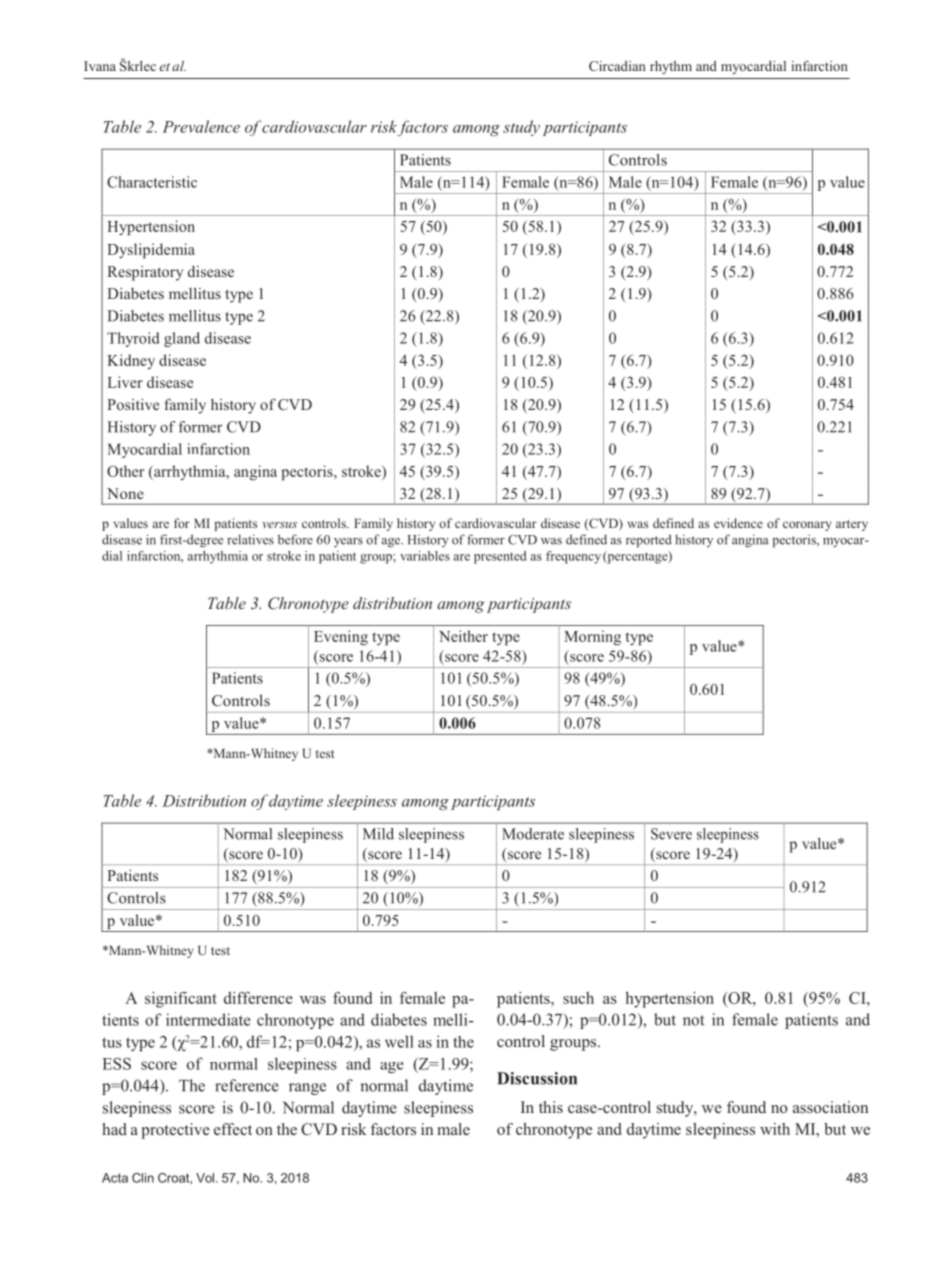  I want to click on coronary, so click(807, 526).
